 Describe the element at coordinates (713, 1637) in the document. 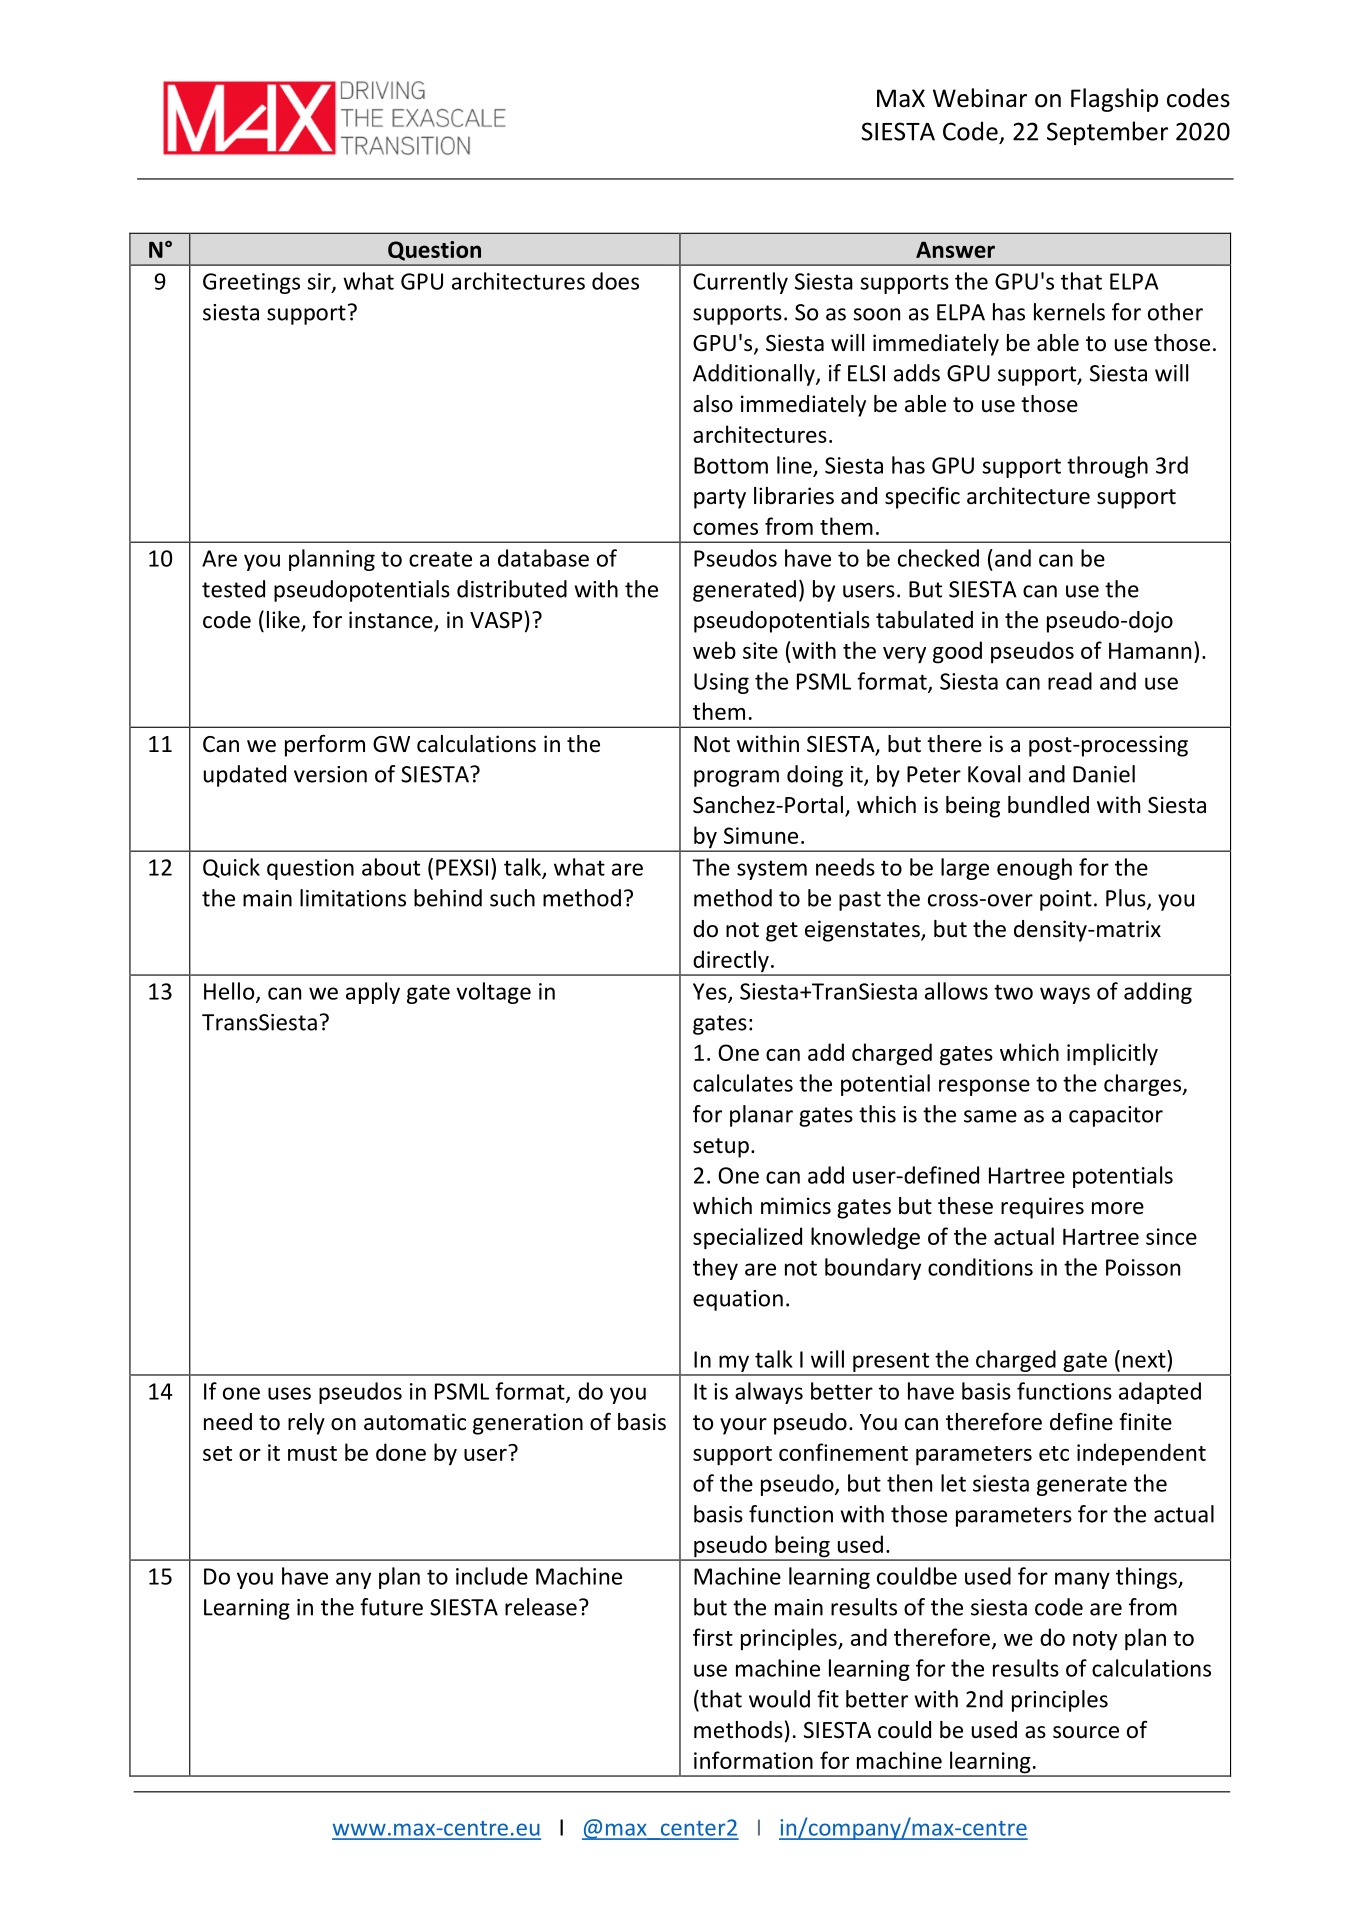

I see `first` at that location.
